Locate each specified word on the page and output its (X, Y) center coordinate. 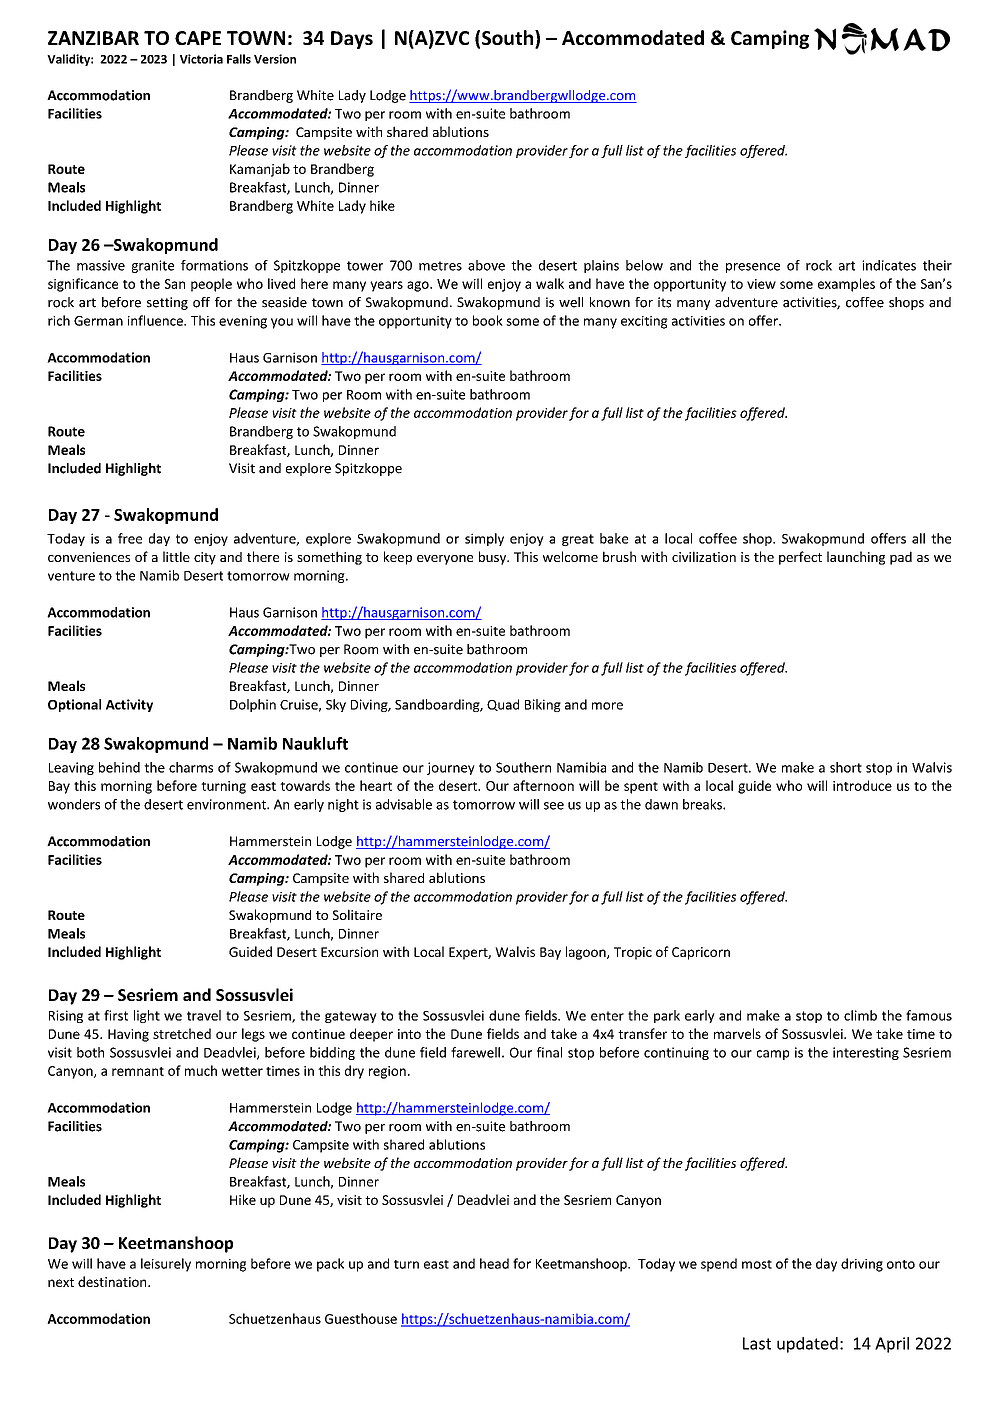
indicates (889, 265)
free (130, 538)
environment (227, 804)
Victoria (201, 59)
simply (484, 539)
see (554, 806)
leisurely (166, 1265)
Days (352, 40)
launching (856, 558)
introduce (862, 785)
